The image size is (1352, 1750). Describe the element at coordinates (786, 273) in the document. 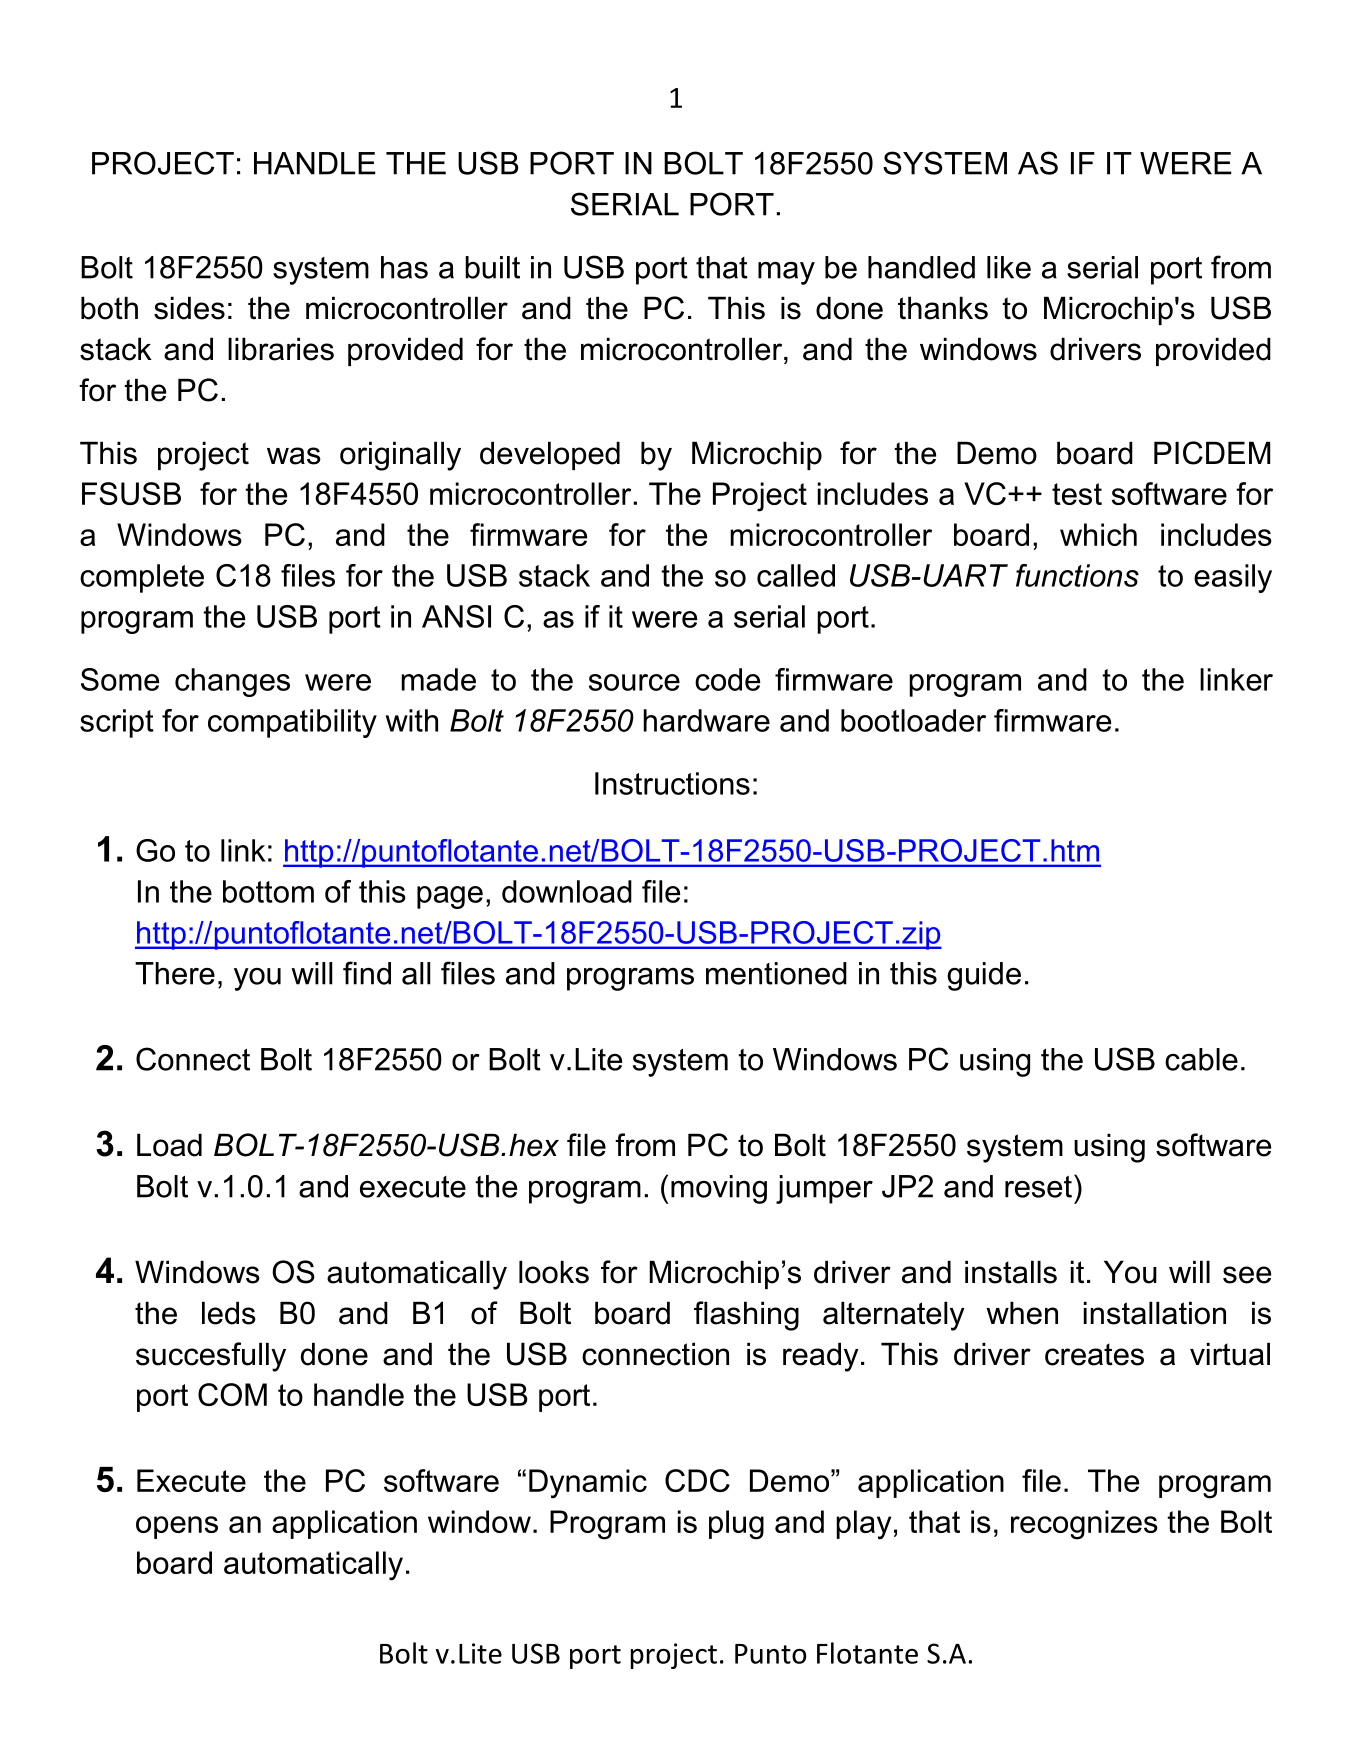

I see `may` at that location.
